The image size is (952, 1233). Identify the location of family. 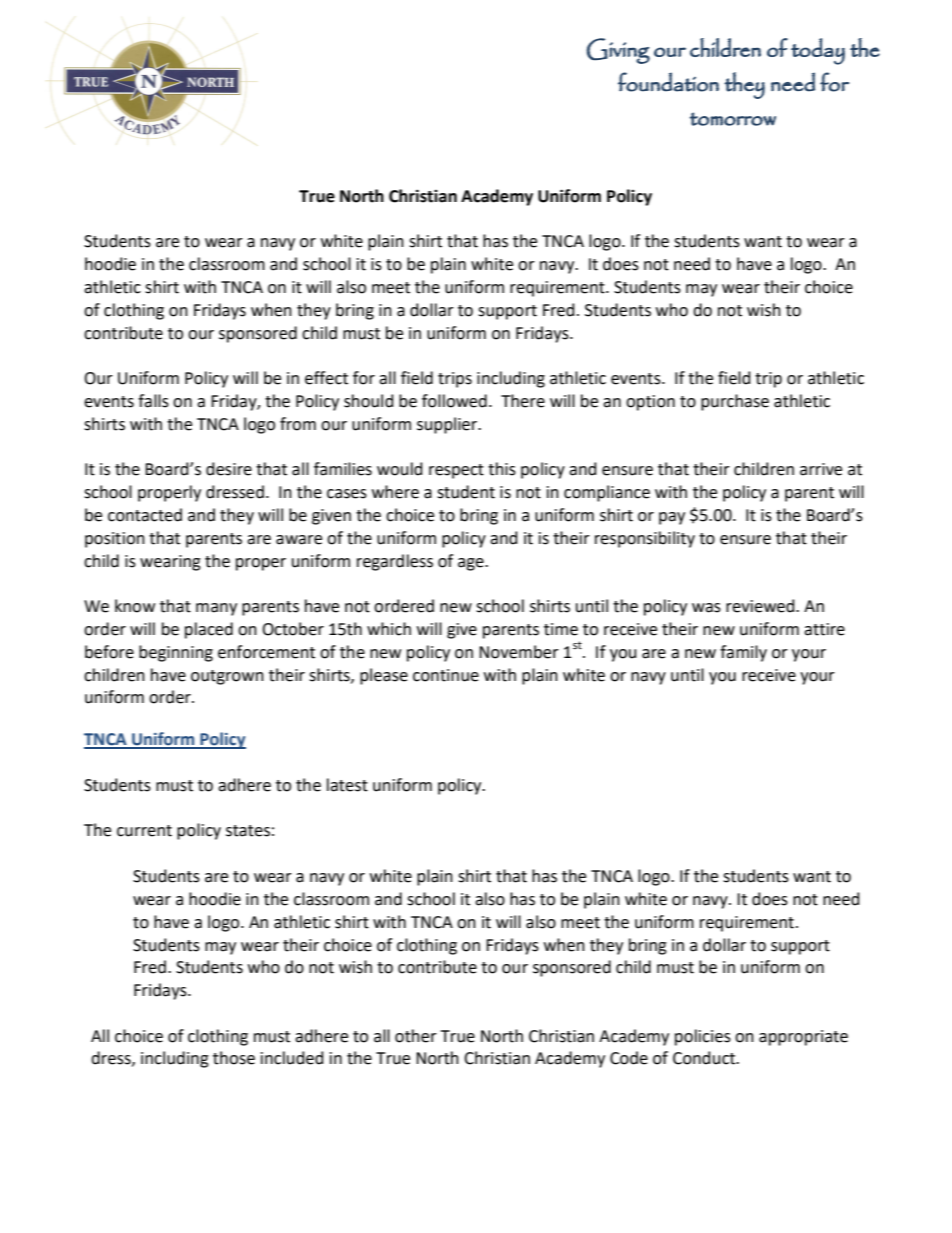
(743, 653).
